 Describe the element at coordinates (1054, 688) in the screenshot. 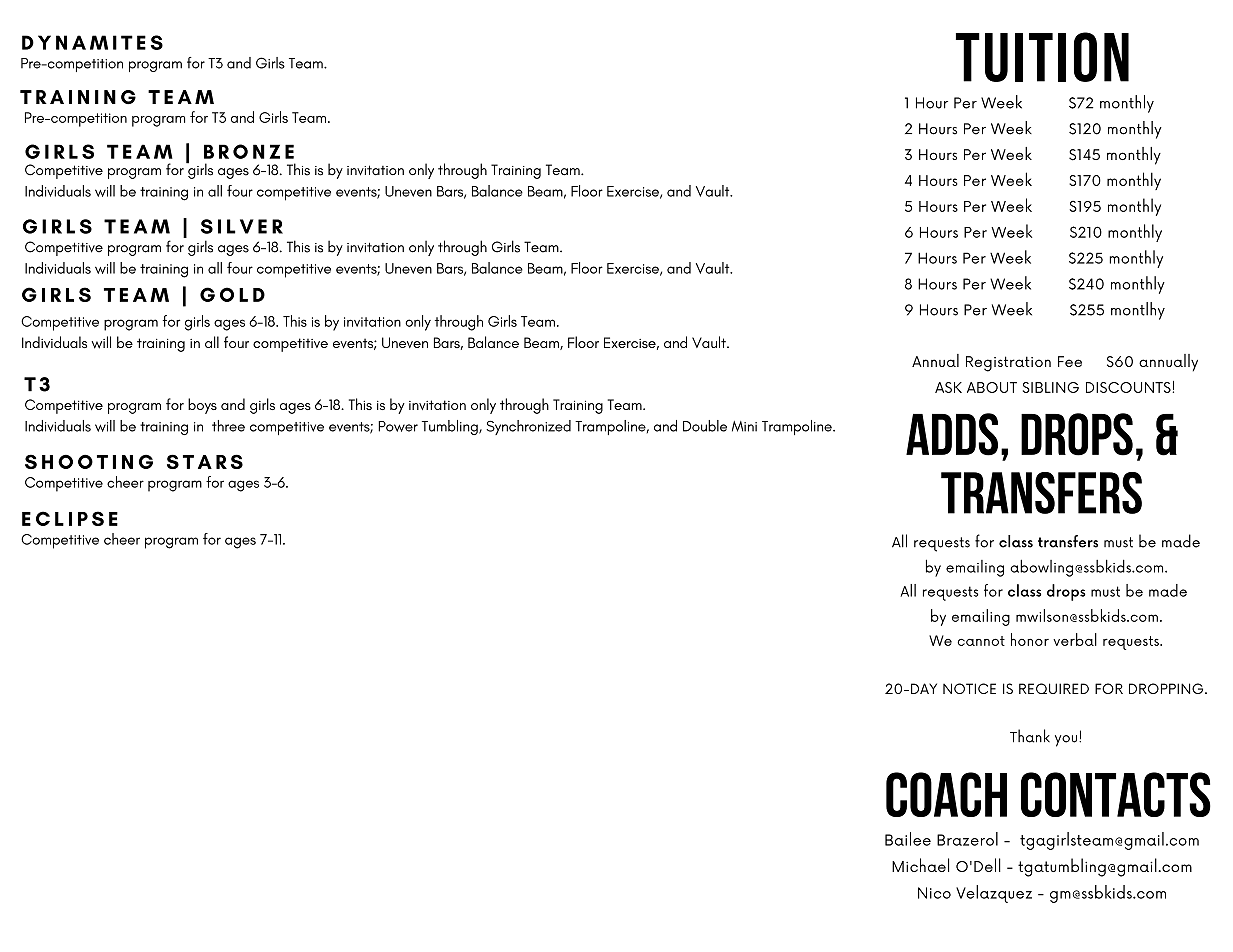

I see `REQUIRED` at that location.
